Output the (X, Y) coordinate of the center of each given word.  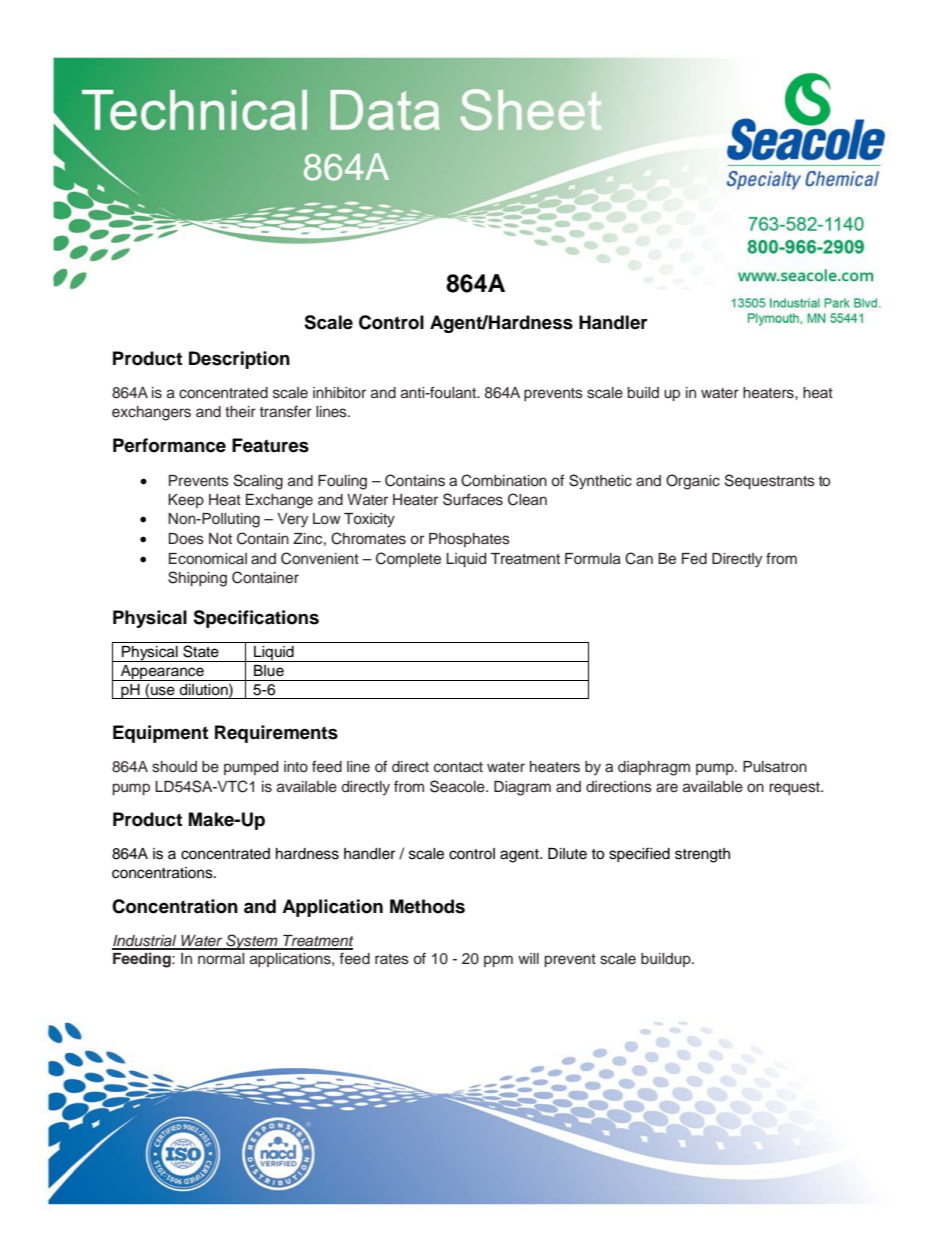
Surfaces (473, 499)
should (174, 767)
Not (220, 538)
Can (639, 558)
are (667, 787)
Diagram (522, 788)
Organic (693, 482)
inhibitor (339, 392)
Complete (408, 559)
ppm (498, 961)
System (252, 942)
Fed (694, 559)
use (163, 691)
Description (239, 360)
